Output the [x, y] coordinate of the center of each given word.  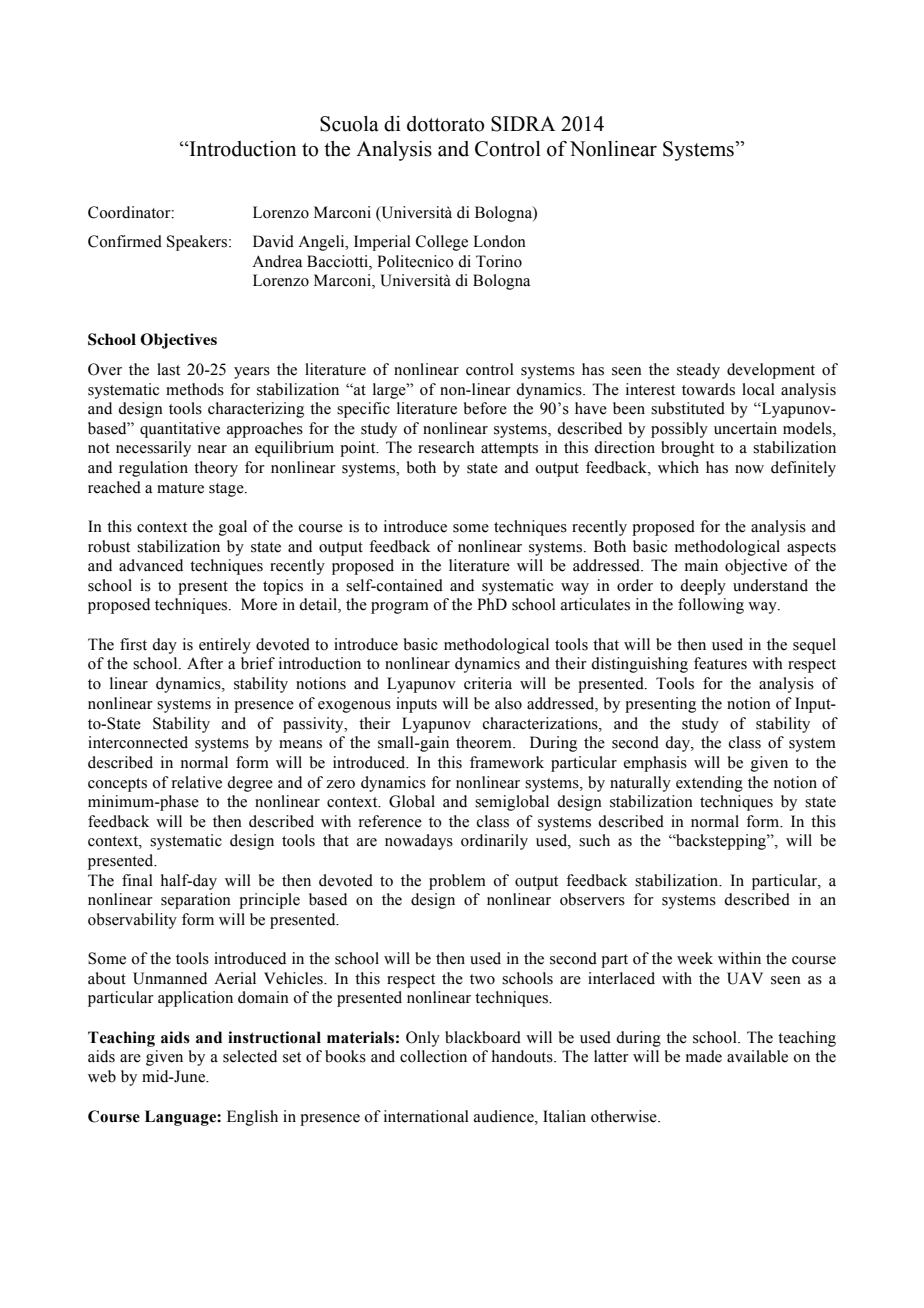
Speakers [198, 243]
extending [709, 784]
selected [250, 1056]
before [485, 408]
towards [708, 389]
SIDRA [523, 124]
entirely [225, 646]
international [426, 1116]
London [499, 241]
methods [195, 389]
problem [457, 882]
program [400, 608]
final [137, 880]
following [711, 606]
